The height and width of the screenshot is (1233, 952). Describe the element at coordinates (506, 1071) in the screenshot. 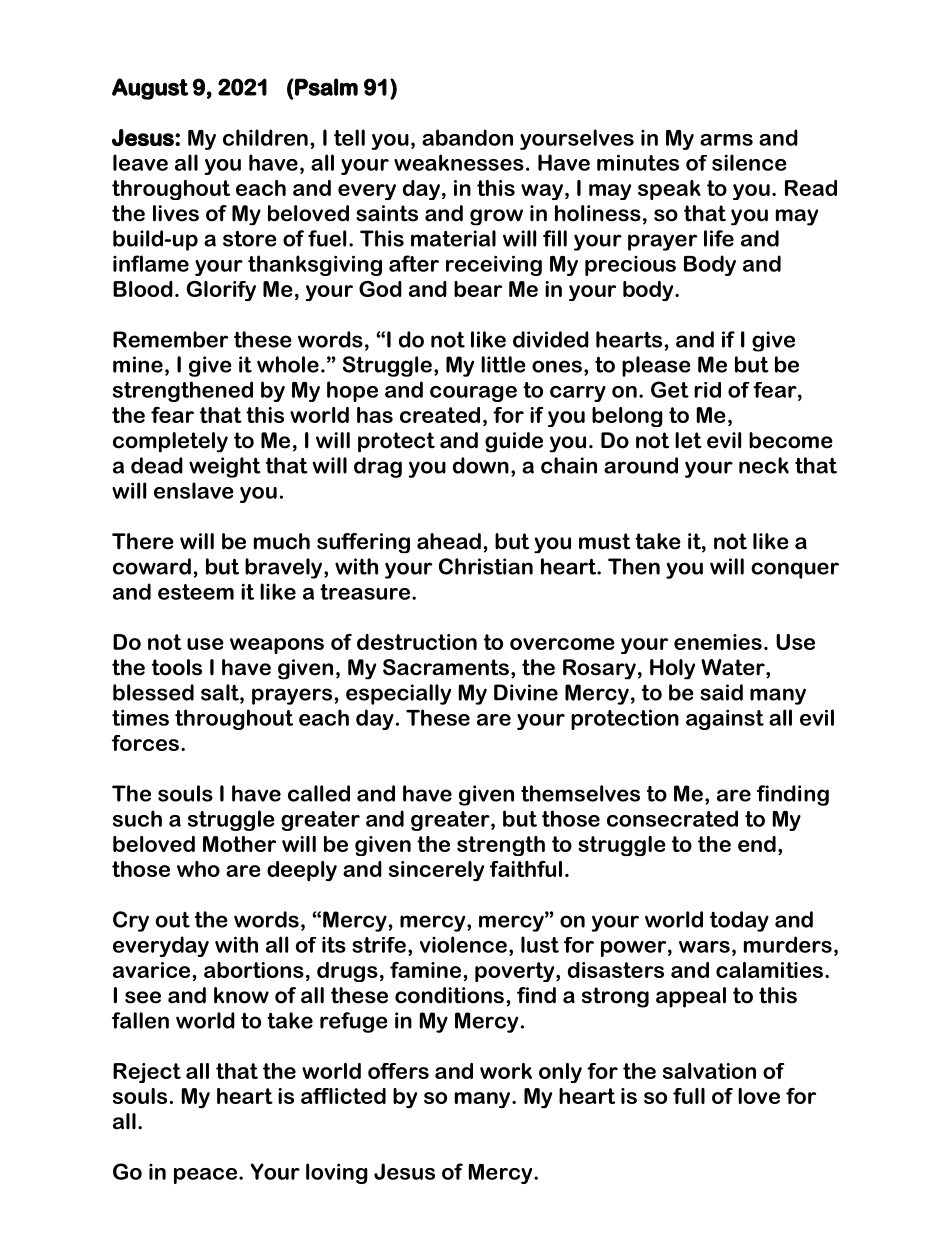

I see `work` at that location.
